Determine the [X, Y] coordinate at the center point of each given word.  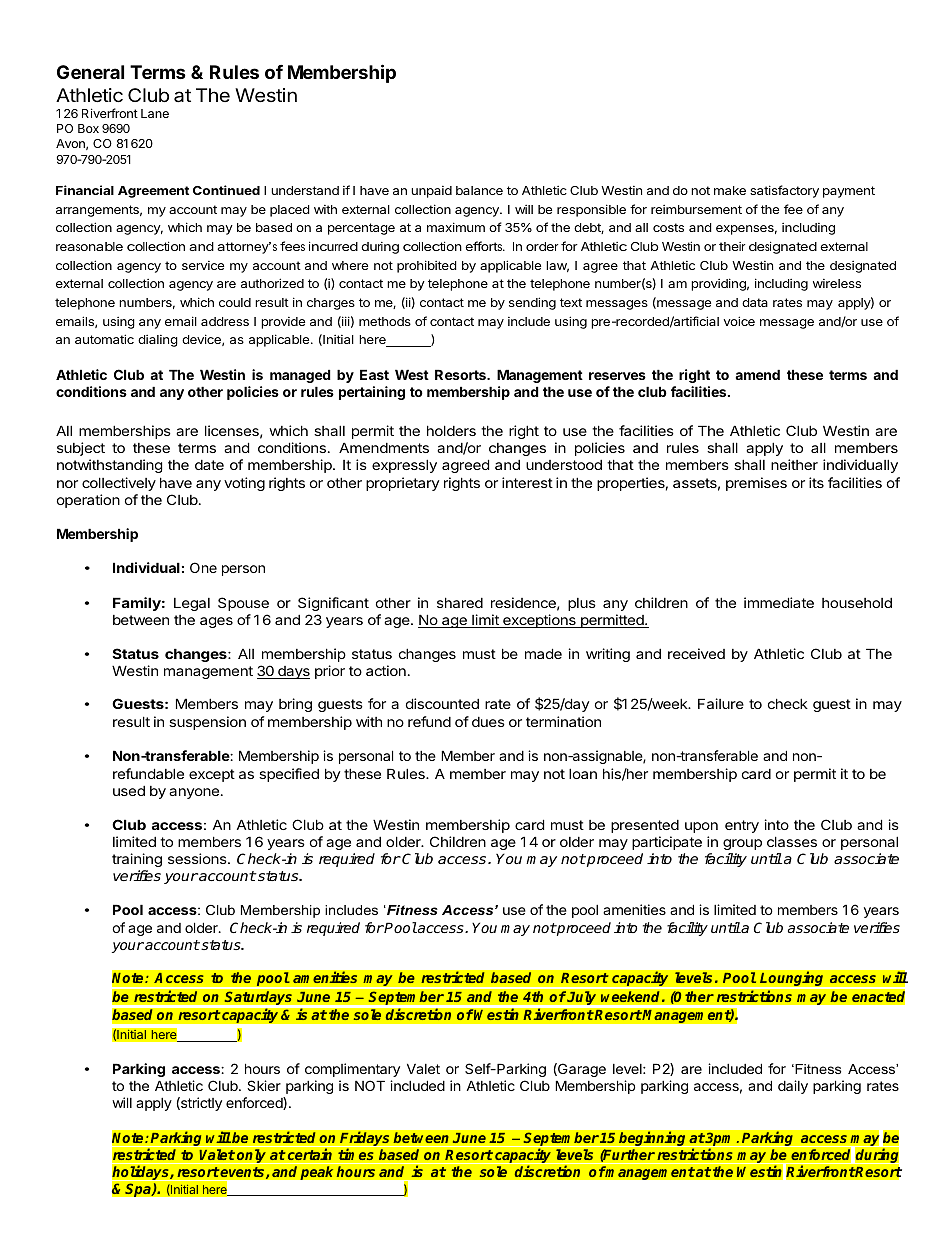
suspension [207, 723]
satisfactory [784, 191]
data [755, 302]
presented [645, 826]
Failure [721, 703]
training [137, 860]
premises [756, 484]
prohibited [427, 266]
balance [479, 190]
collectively [119, 484]
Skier [264, 1085]
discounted [442, 703]
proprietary [403, 484]
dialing [158, 341]
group [742, 844]
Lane [155, 113]
